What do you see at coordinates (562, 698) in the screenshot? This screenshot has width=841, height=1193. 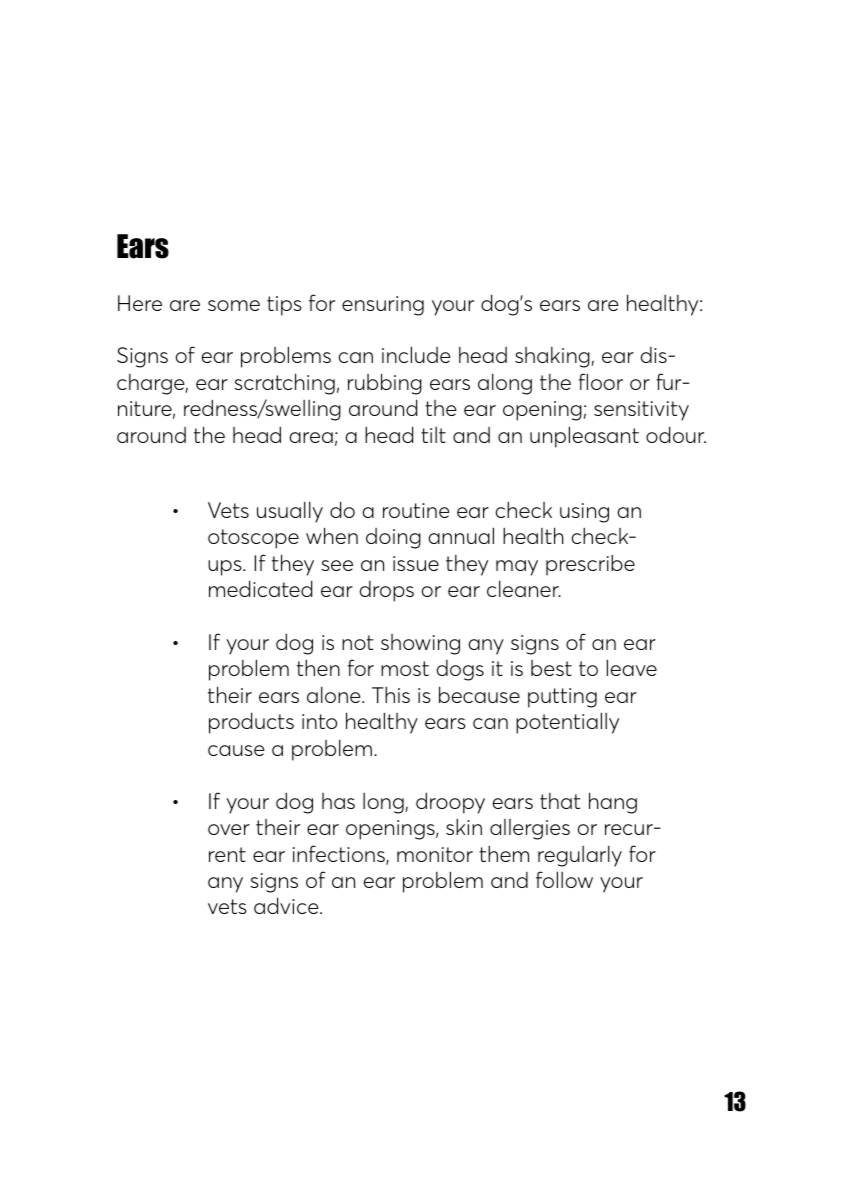 I see `putting` at bounding box center [562, 698].
